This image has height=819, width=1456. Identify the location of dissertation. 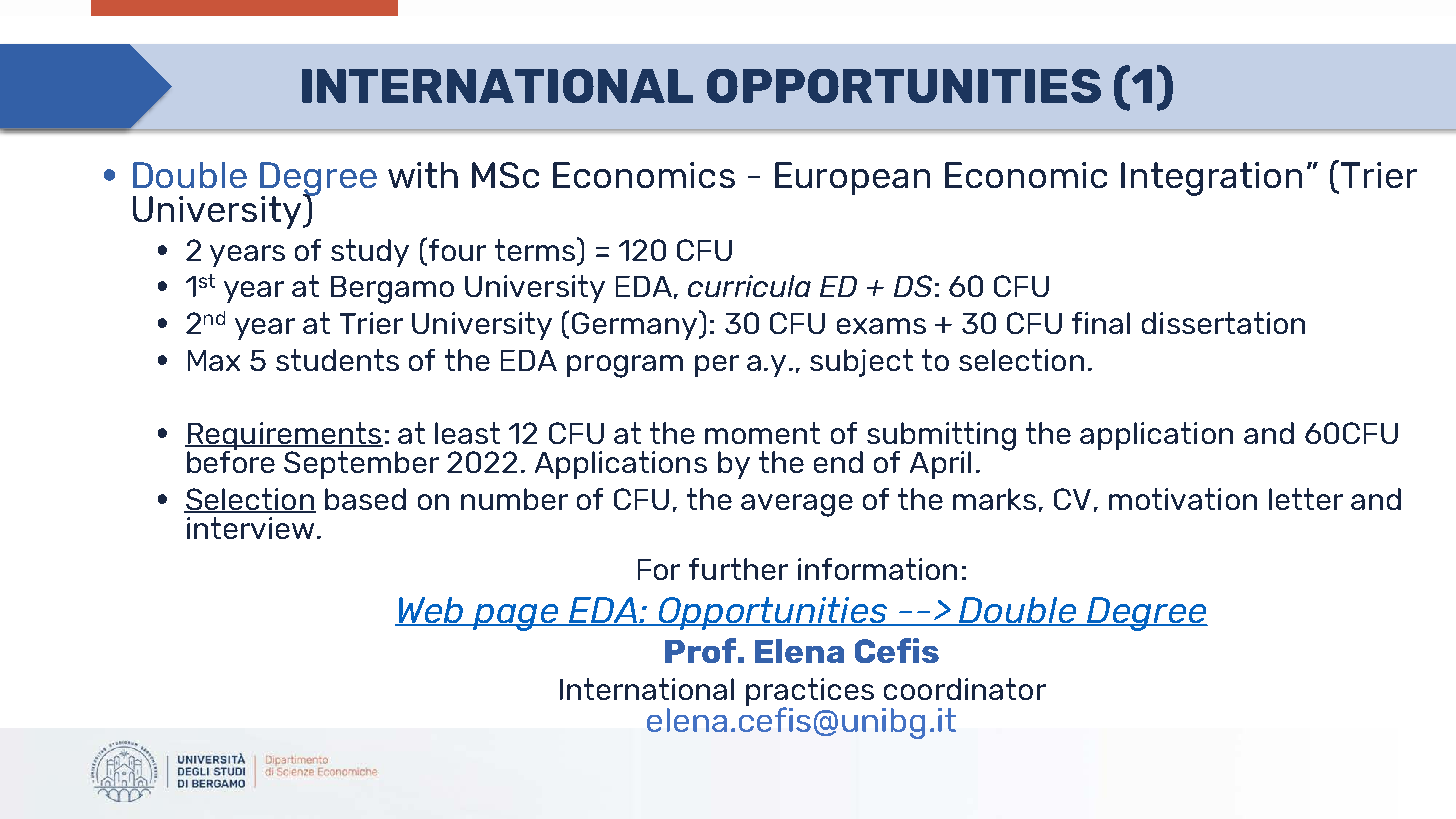
(1223, 323).
